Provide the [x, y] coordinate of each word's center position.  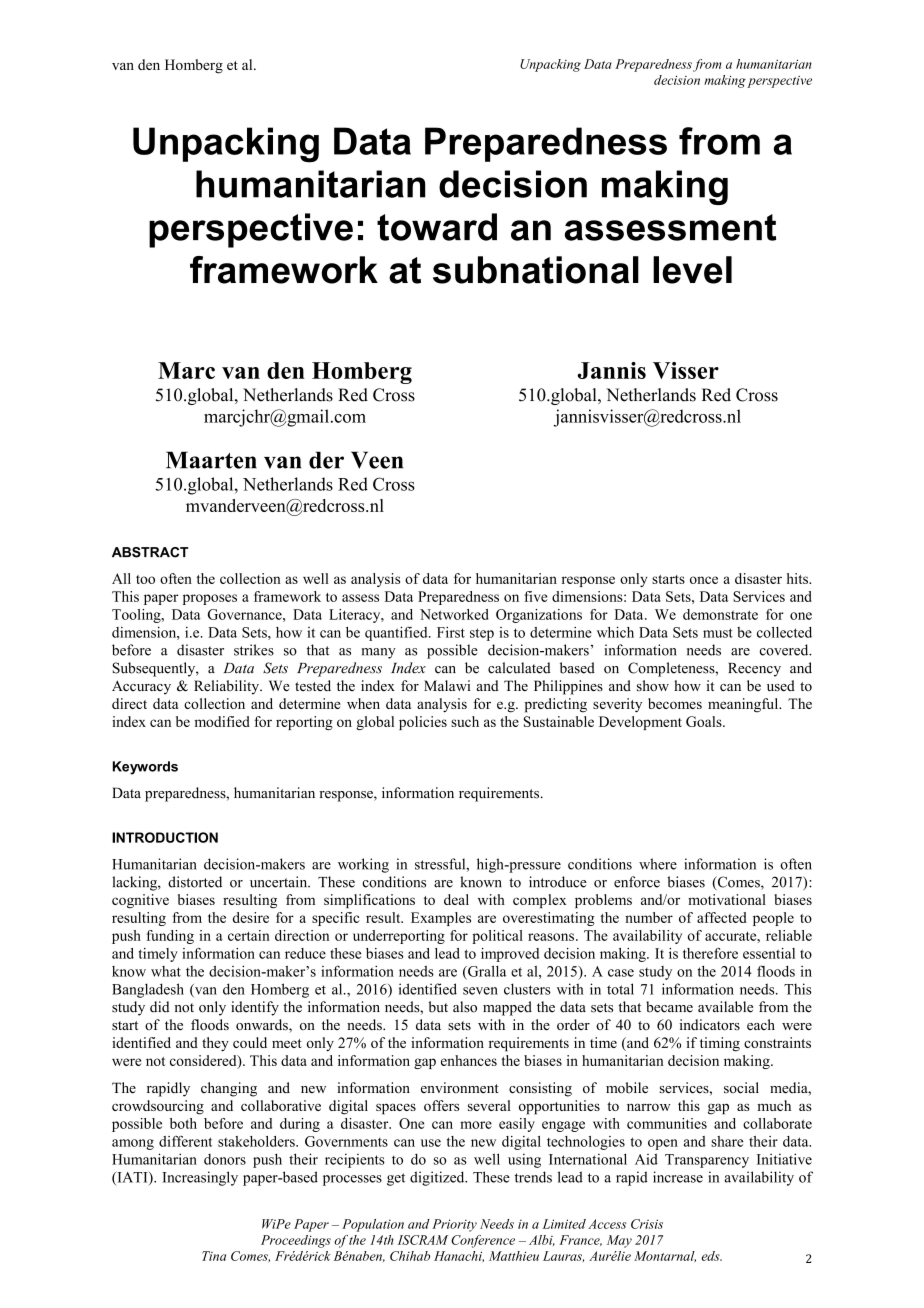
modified [222, 721]
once [704, 580]
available [725, 1007]
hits [798, 578]
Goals [705, 721]
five [536, 596]
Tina [214, 1256]
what [166, 971]
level [692, 270]
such [465, 721]
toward [437, 227]
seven [480, 991]
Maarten [211, 460]
